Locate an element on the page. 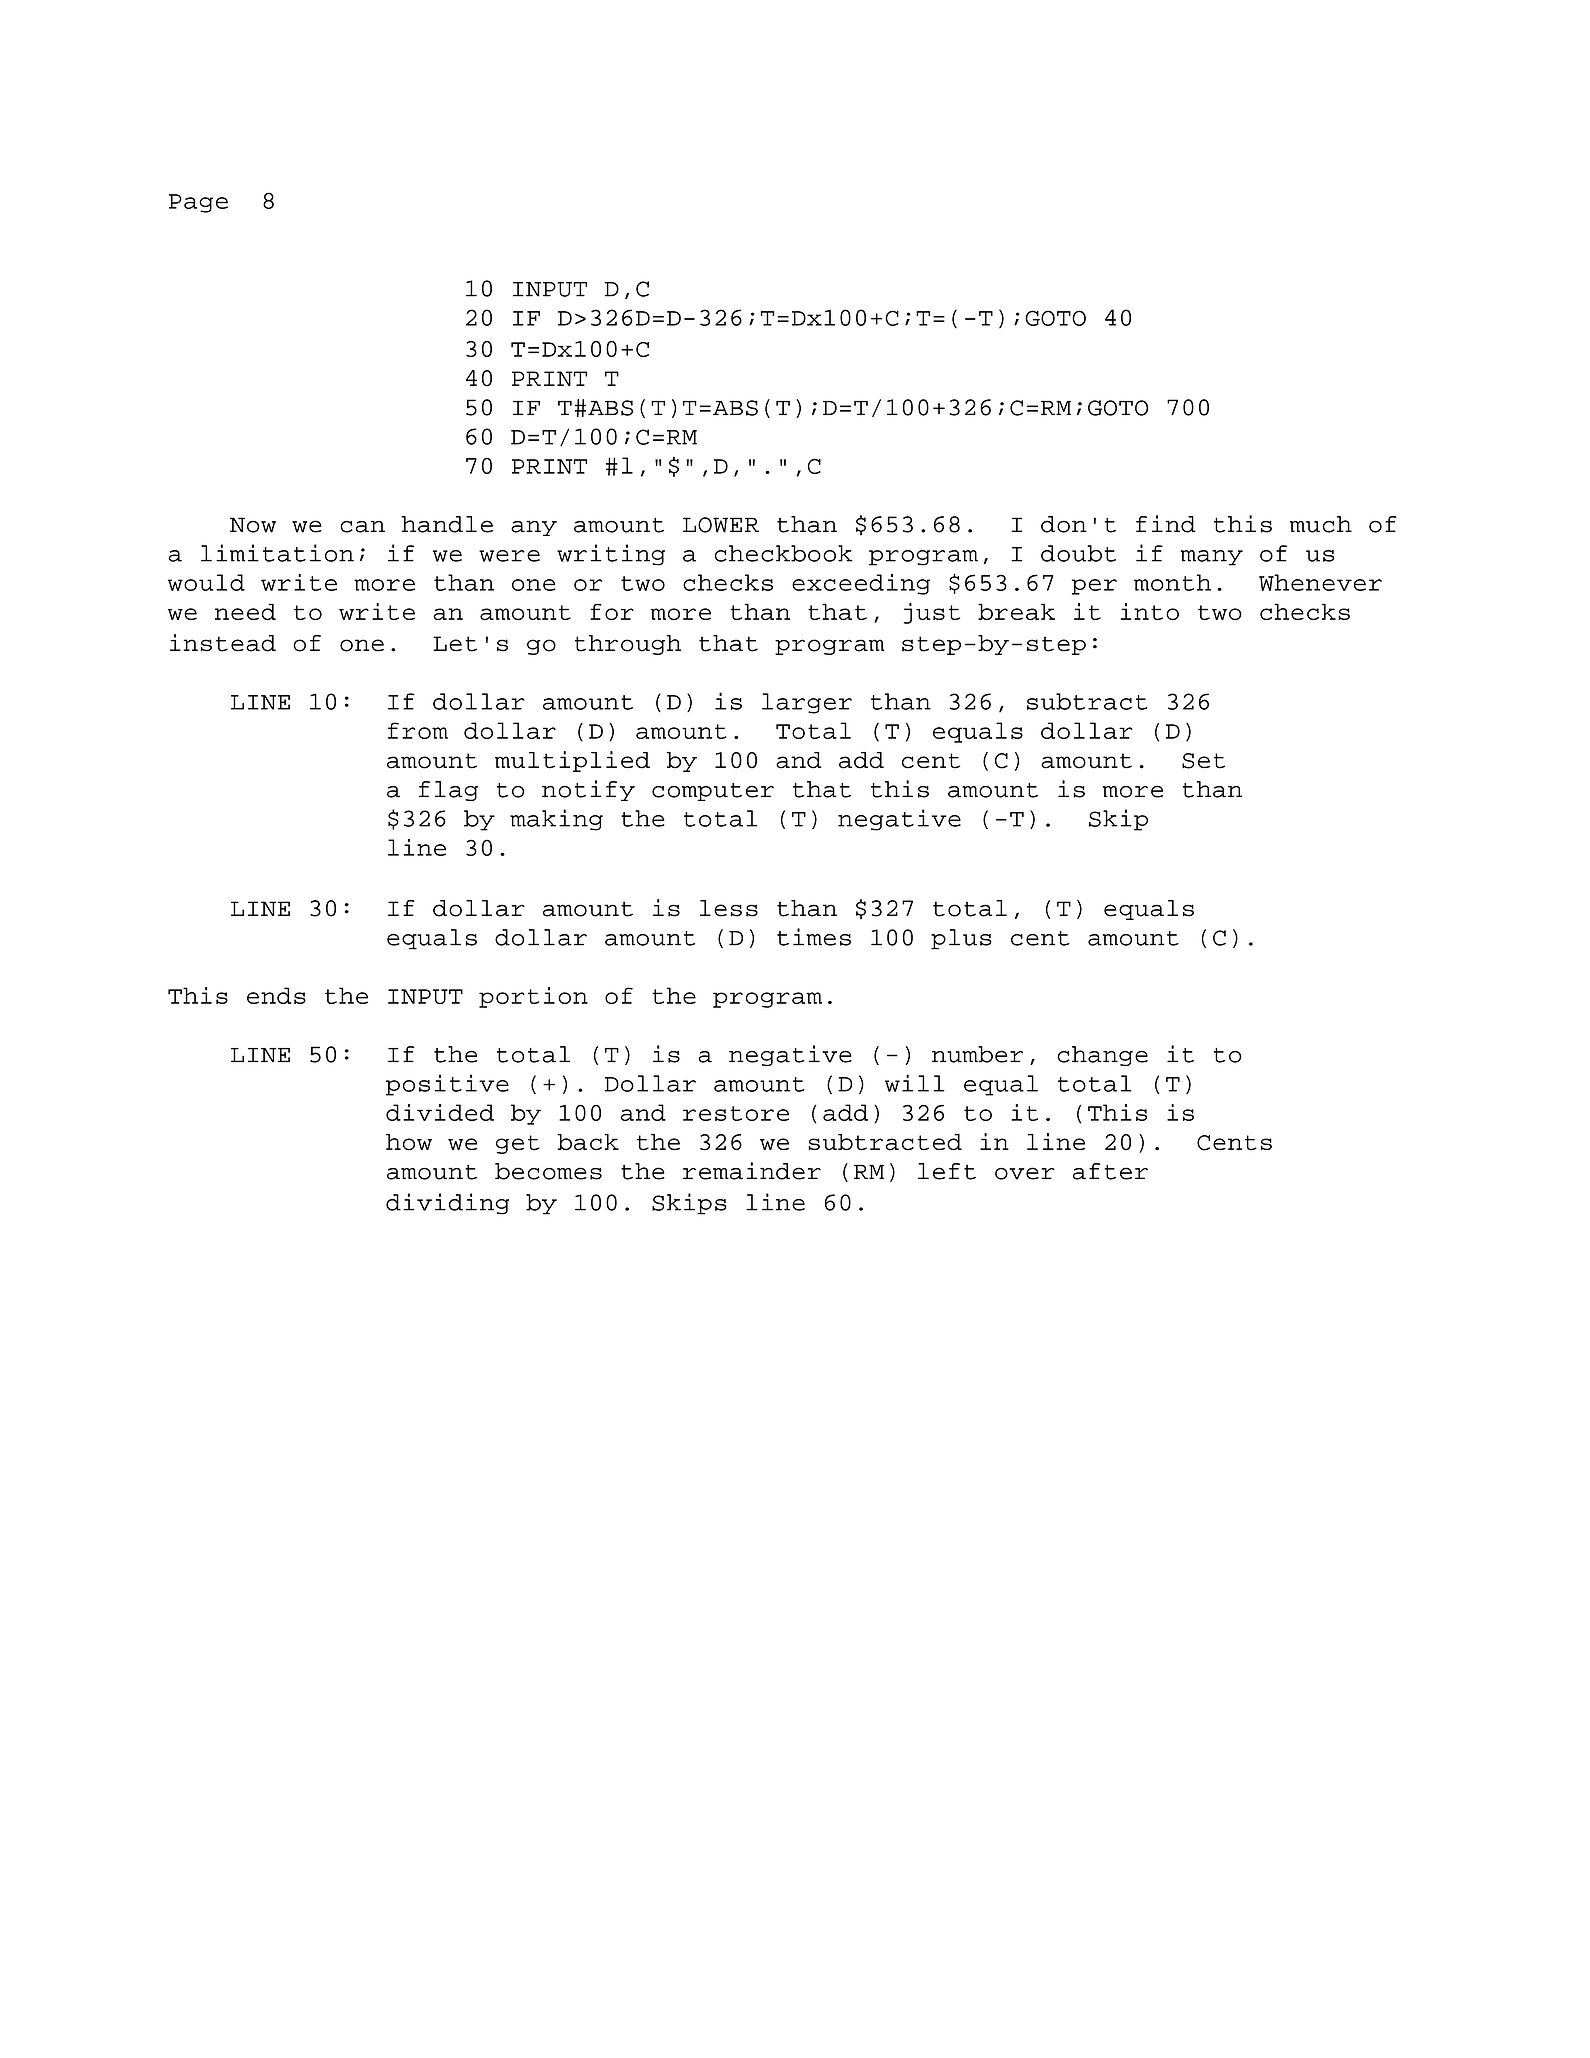  how is located at coordinates (409, 1142).
